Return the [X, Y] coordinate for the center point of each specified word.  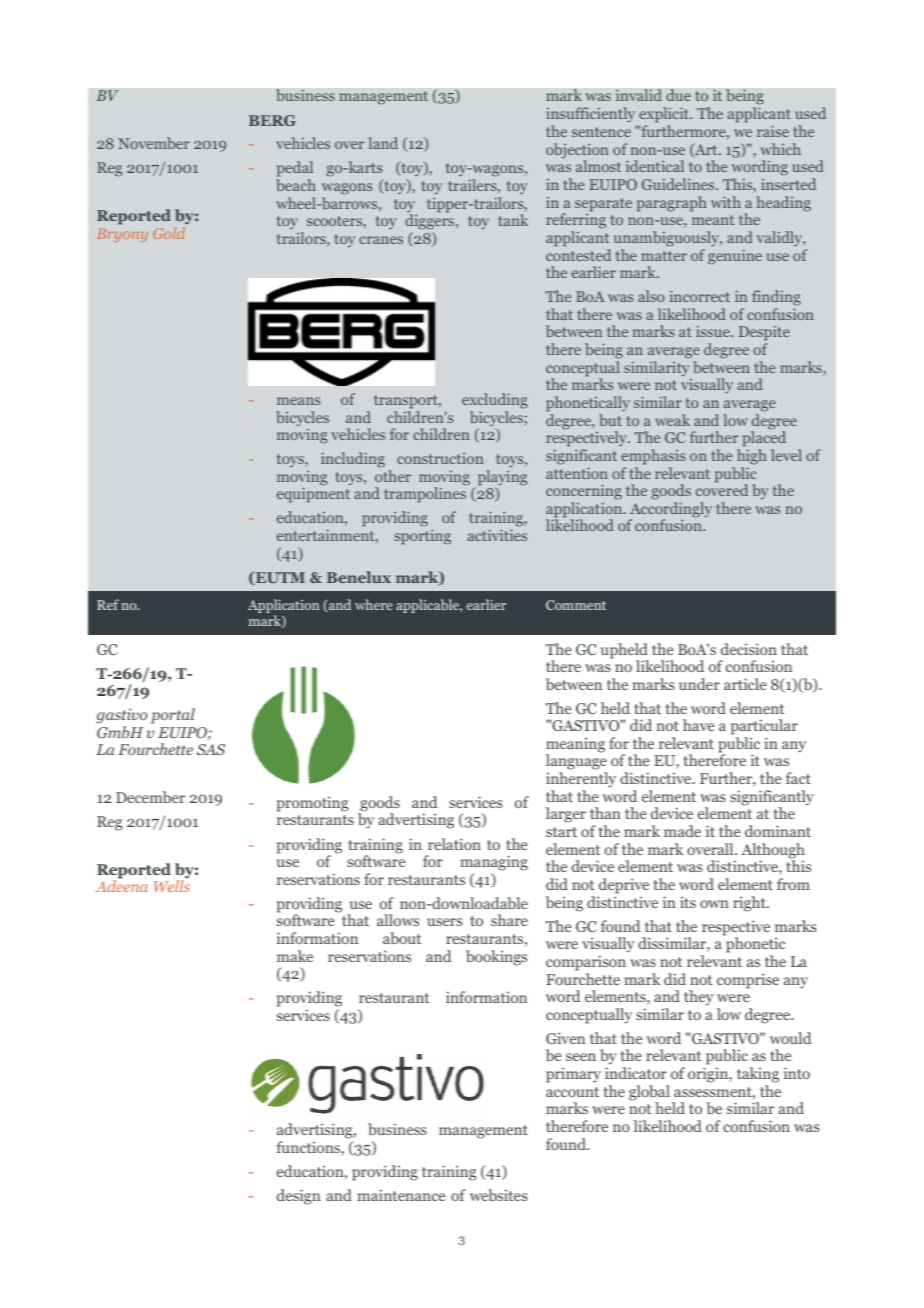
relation [454, 844]
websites [499, 1195]
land [383, 143]
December [150, 797]
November [154, 143]
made [682, 831]
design [299, 1197]
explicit [665, 115]
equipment [313, 495]
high [752, 457]
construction [440, 458]
